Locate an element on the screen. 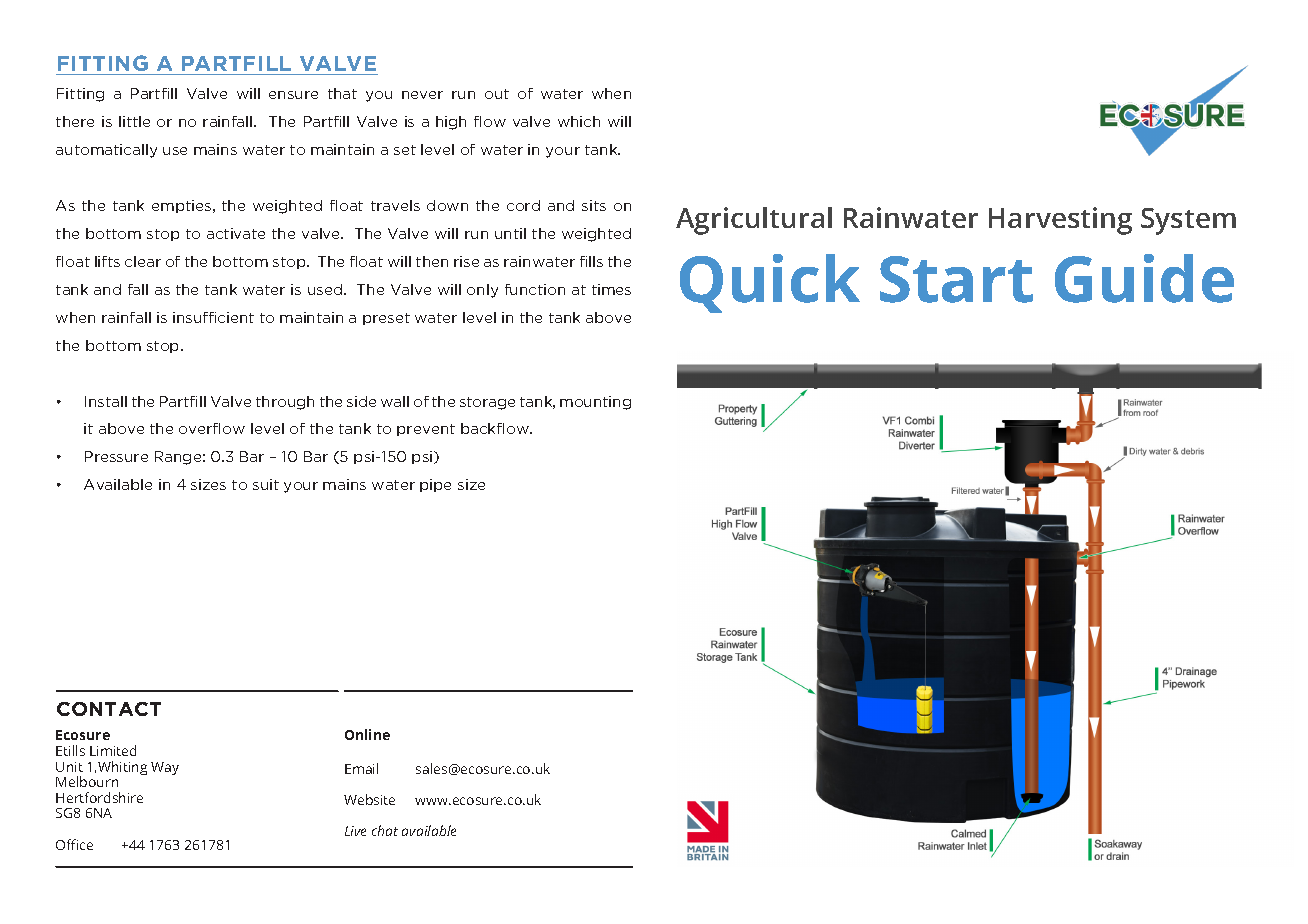 The image size is (1308, 924). which is located at coordinates (579, 121).
